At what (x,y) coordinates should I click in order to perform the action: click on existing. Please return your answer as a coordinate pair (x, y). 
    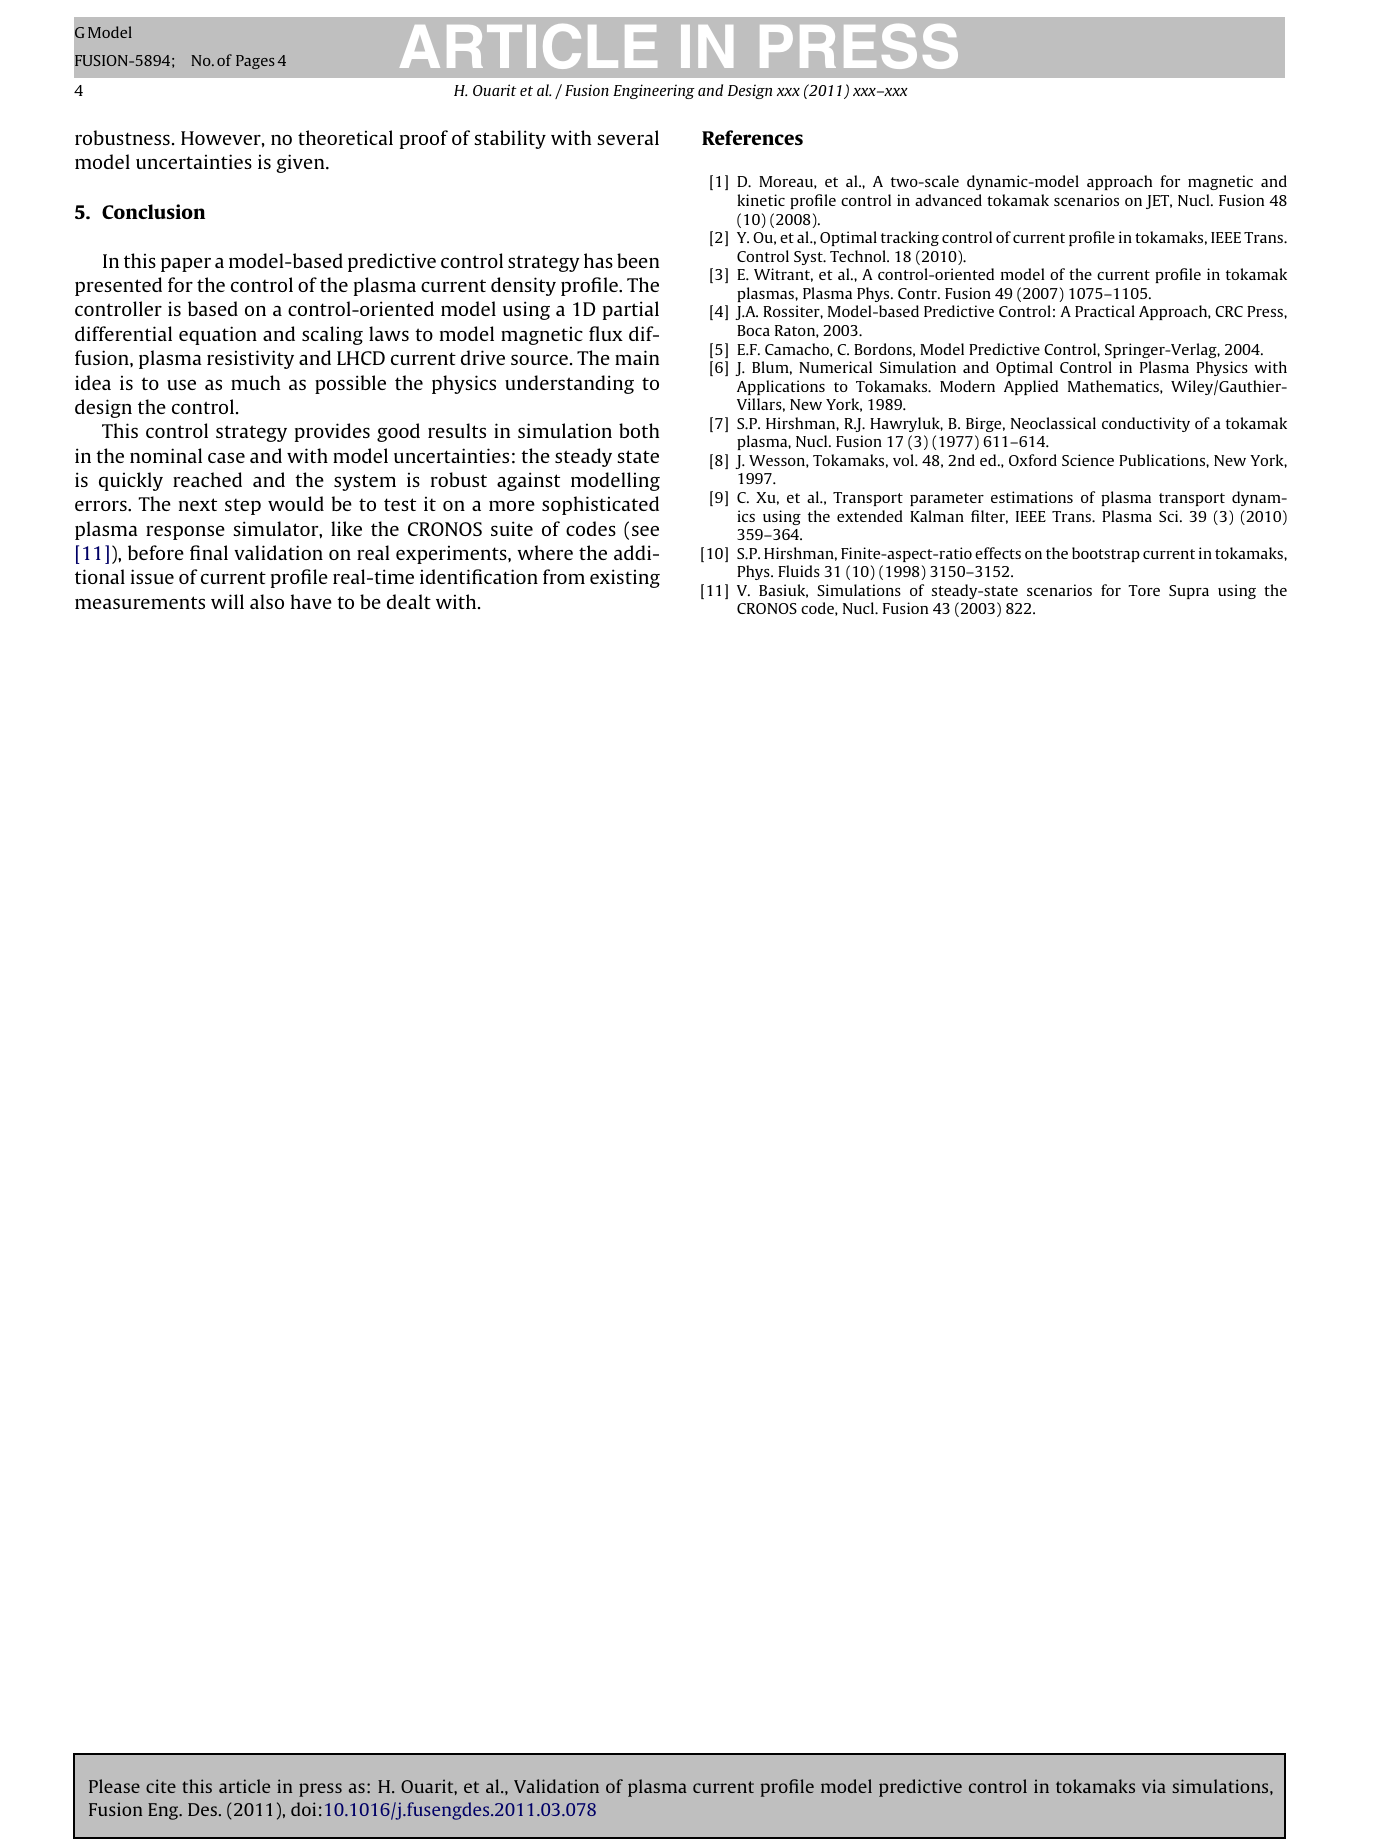
    Looking at the image, I should click on (625, 578).
